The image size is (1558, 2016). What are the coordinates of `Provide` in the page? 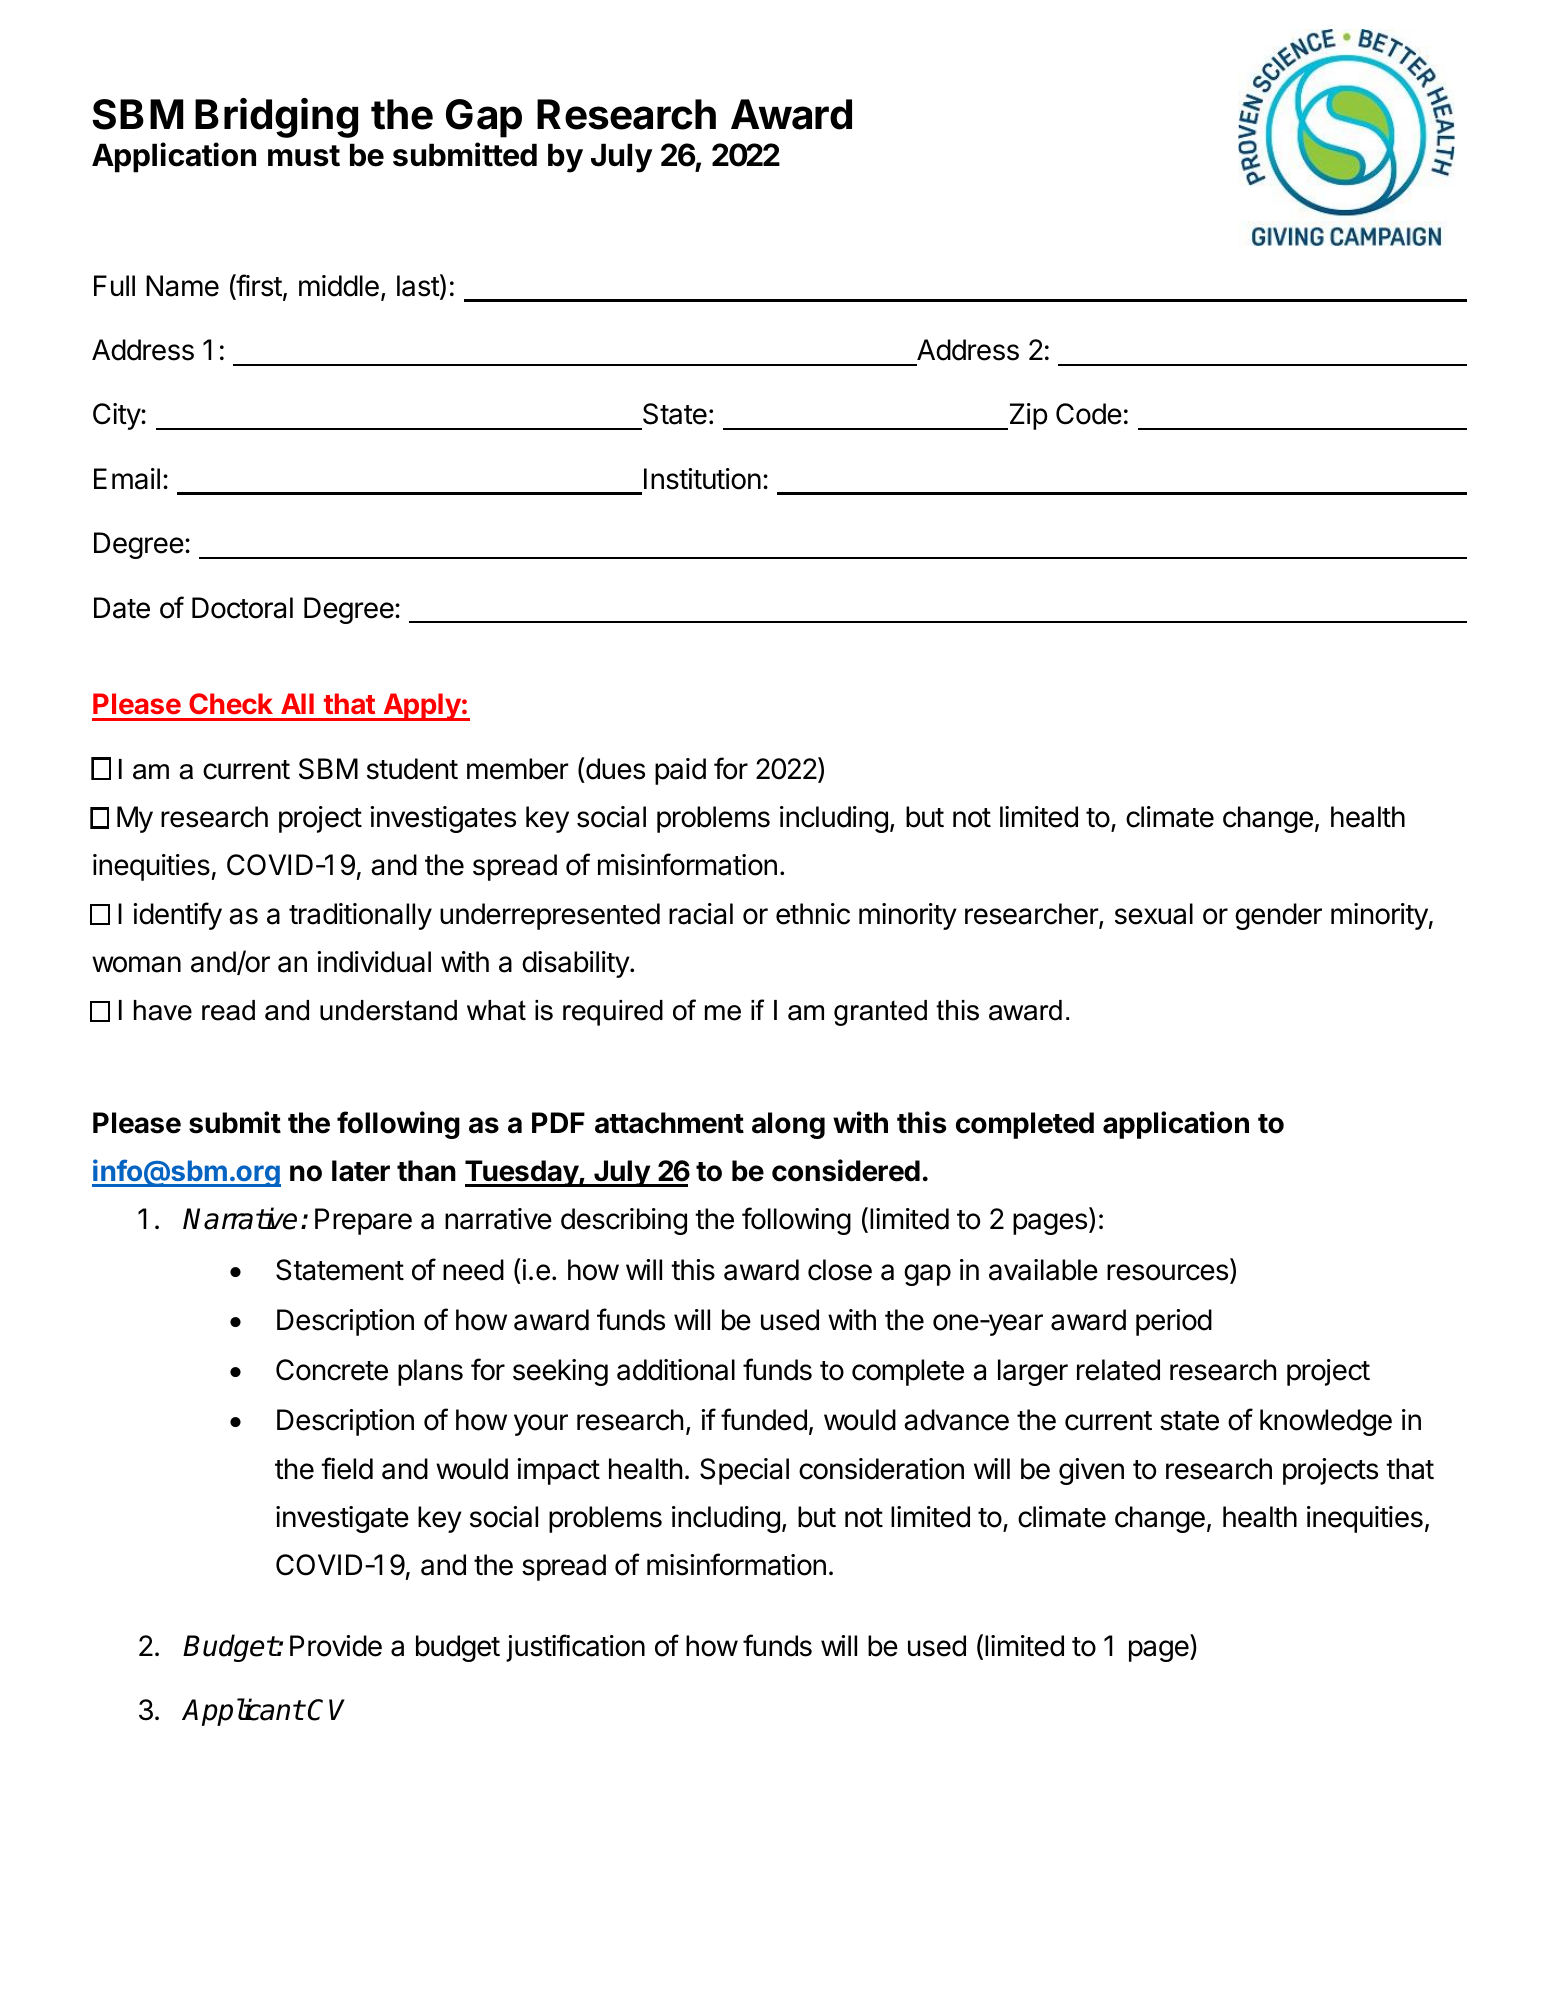 It's located at (336, 1646).
